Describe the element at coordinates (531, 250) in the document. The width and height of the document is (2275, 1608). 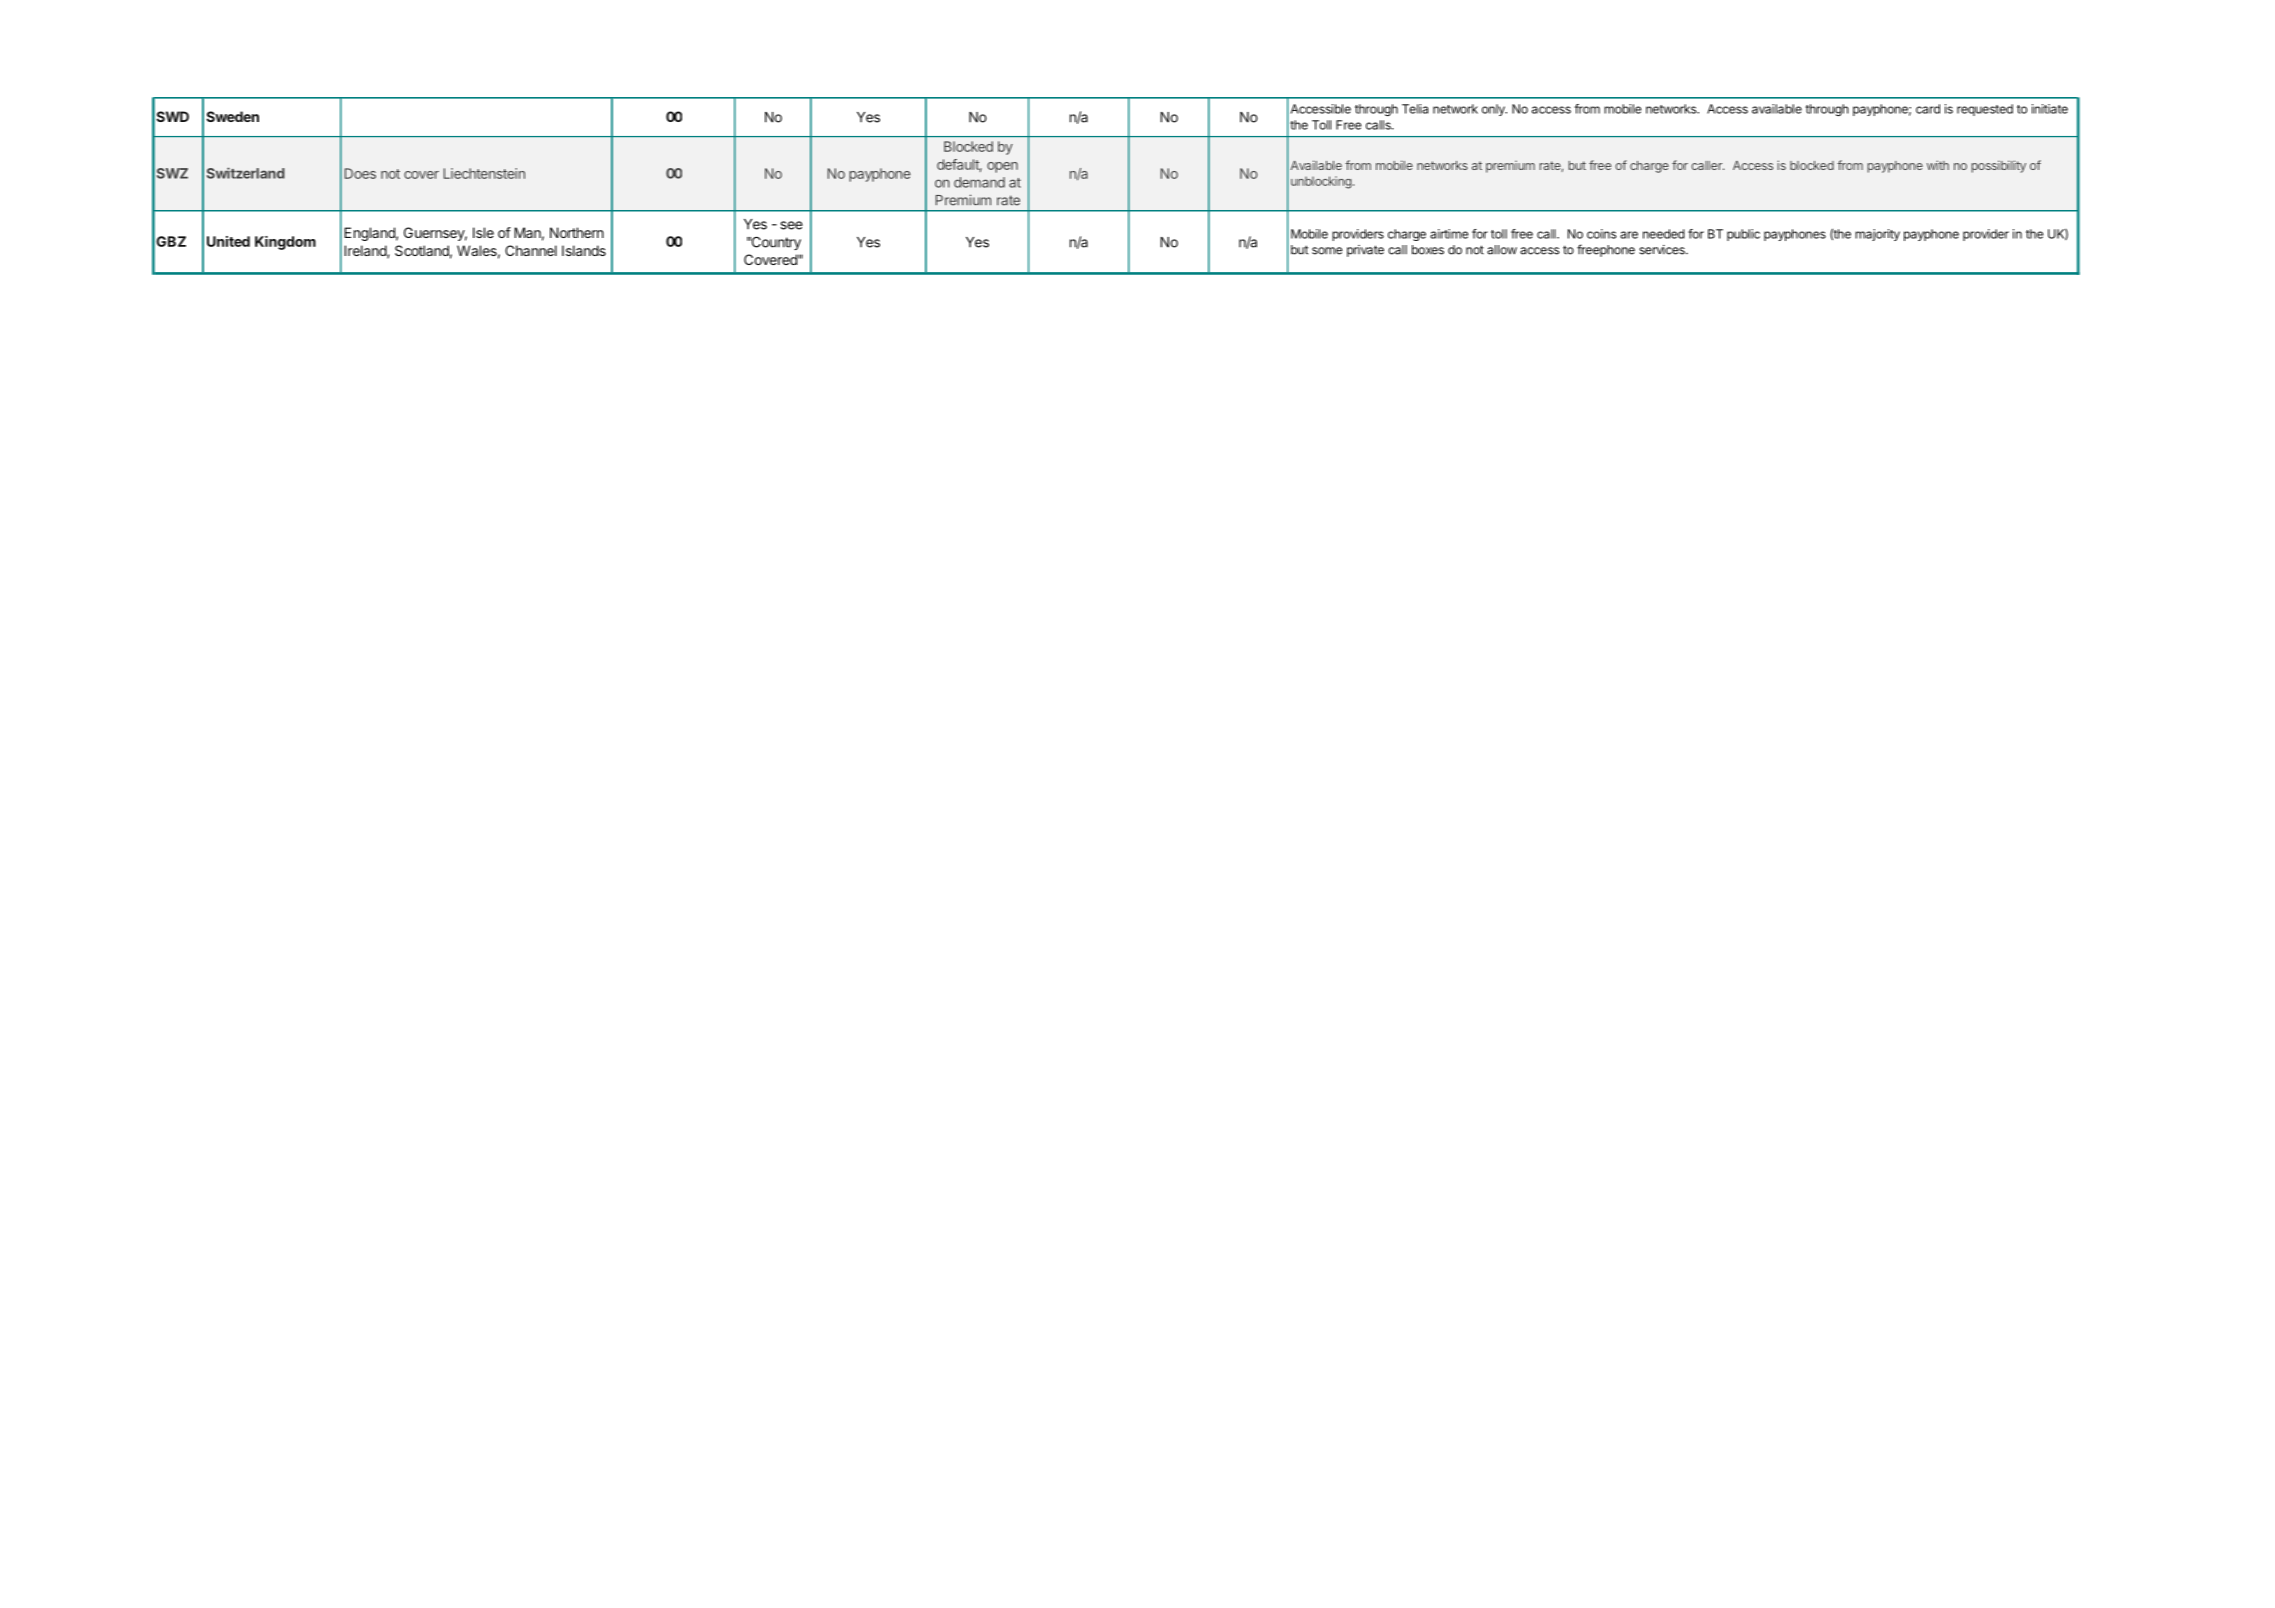
I see `Channel` at that location.
